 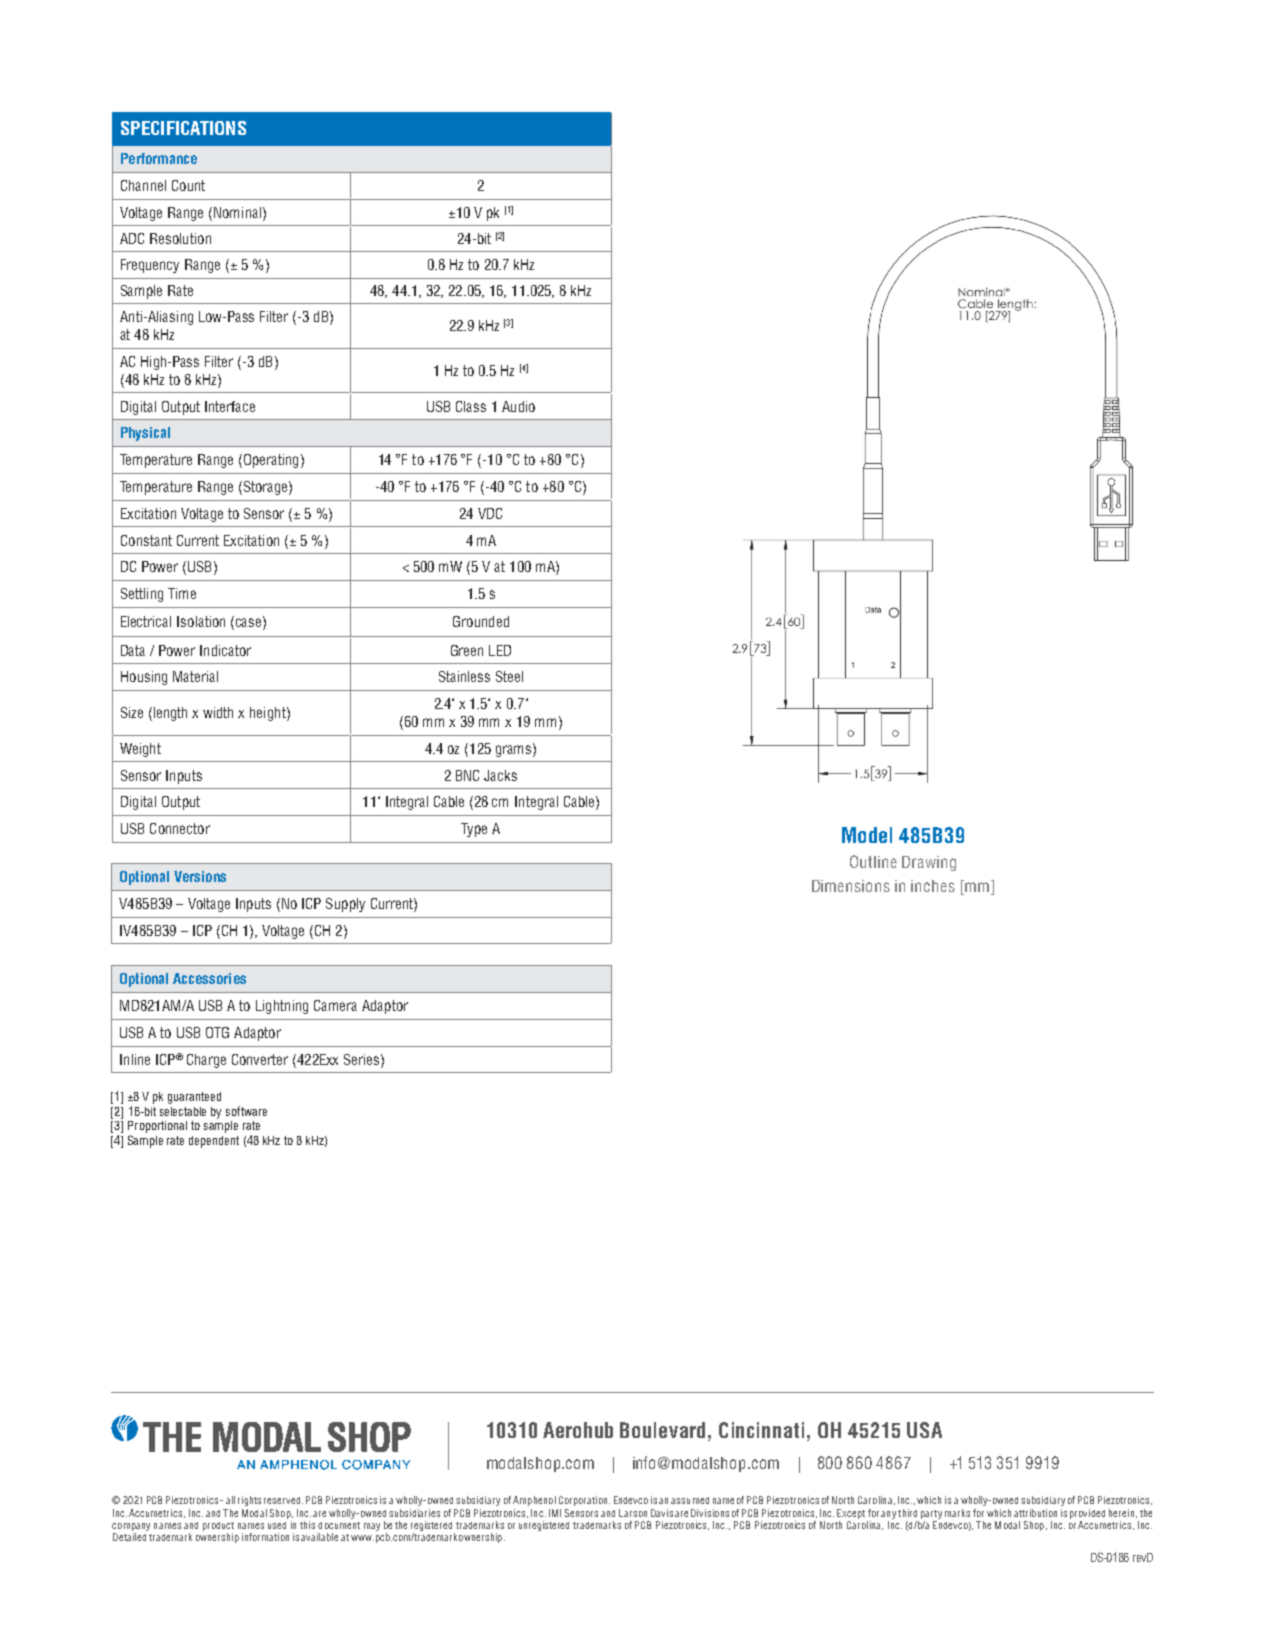 What do you see at coordinates (209, 978) in the image?
I see `Accessories` at bounding box center [209, 978].
